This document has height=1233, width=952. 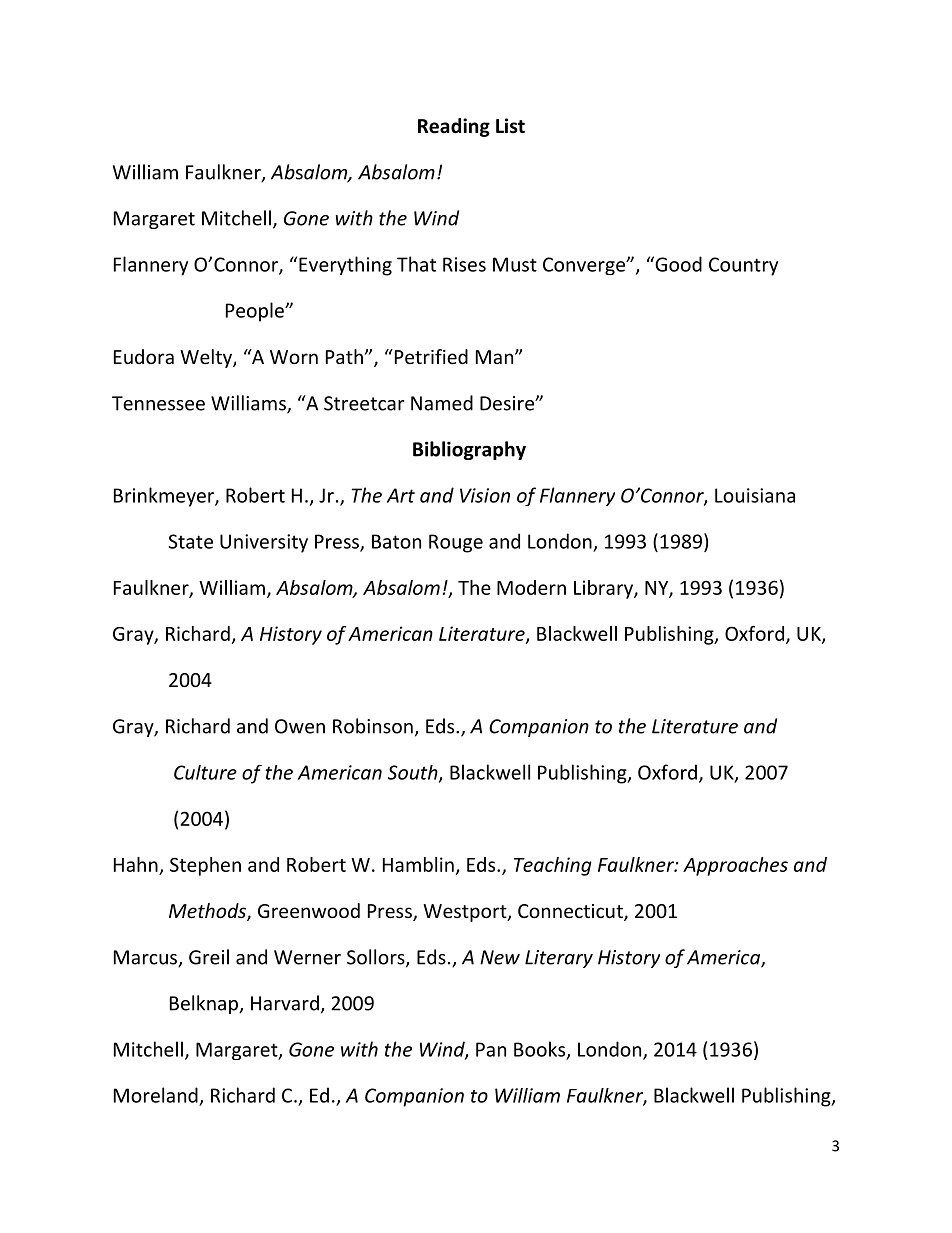 What do you see at coordinates (469, 450) in the document?
I see `Bibliography` at bounding box center [469, 450].
